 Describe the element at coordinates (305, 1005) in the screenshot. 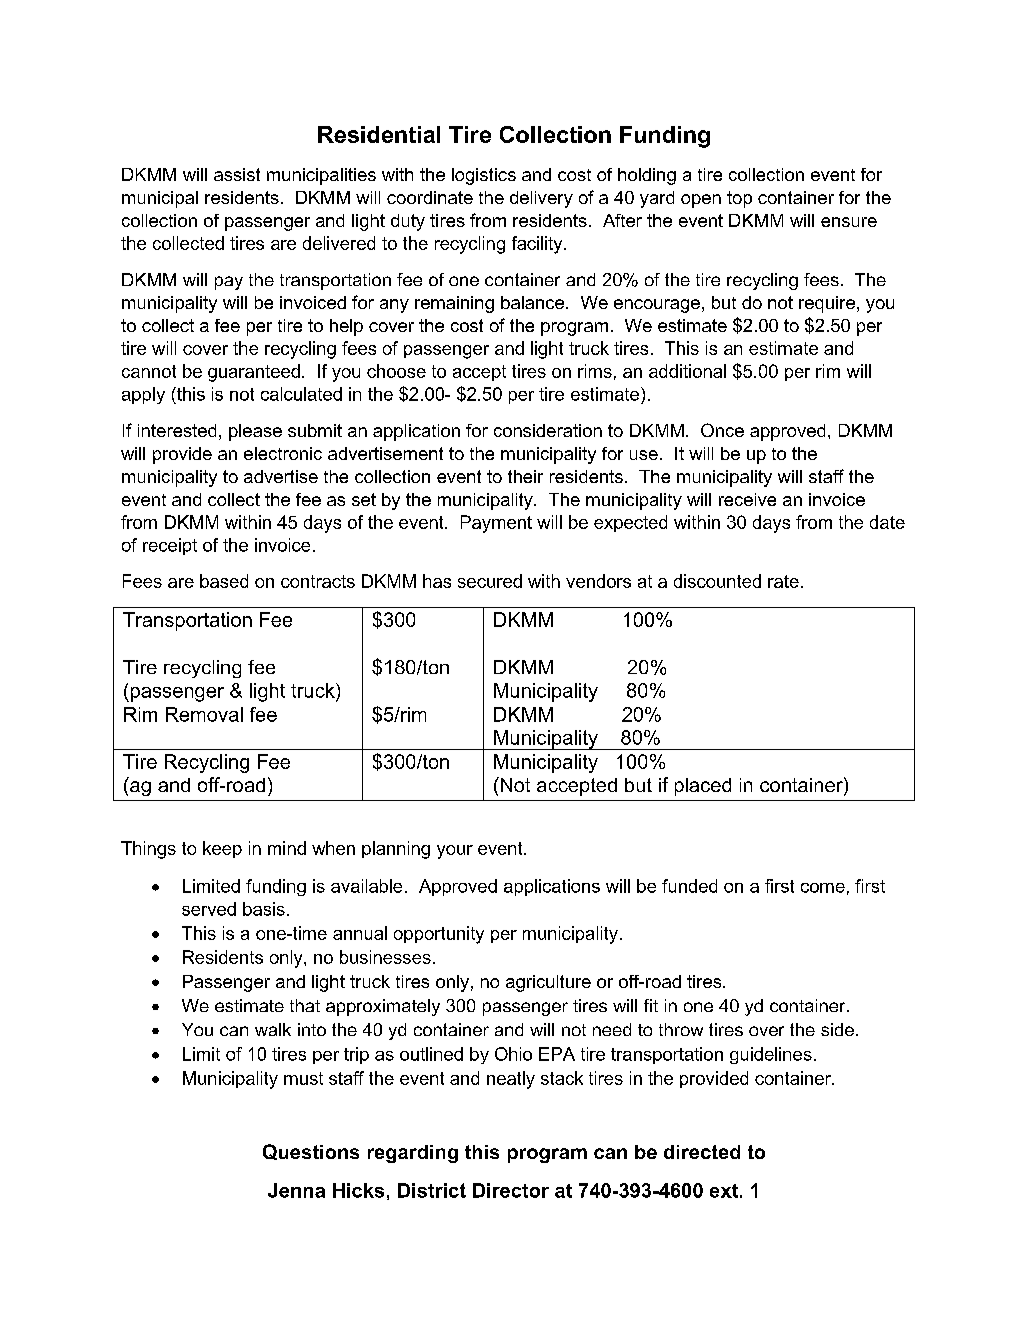

I see `that` at that location.
